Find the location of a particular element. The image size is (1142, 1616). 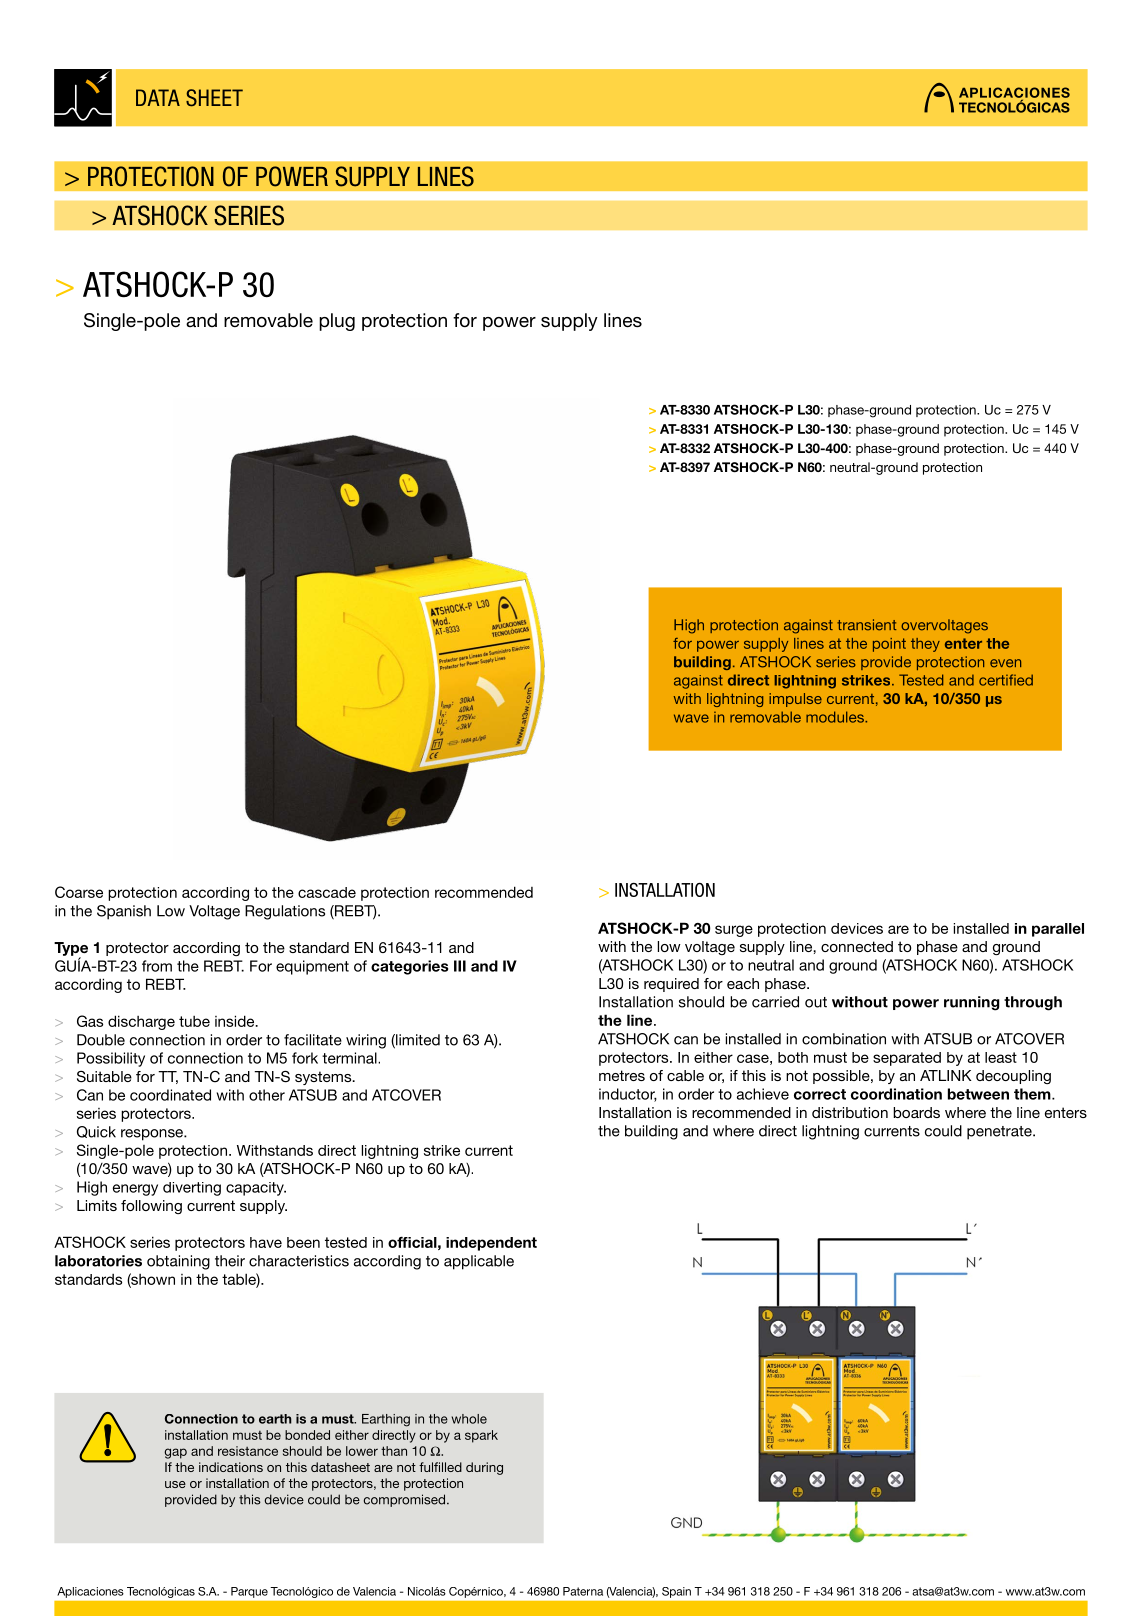

point is located at coordinates (889, 645).
